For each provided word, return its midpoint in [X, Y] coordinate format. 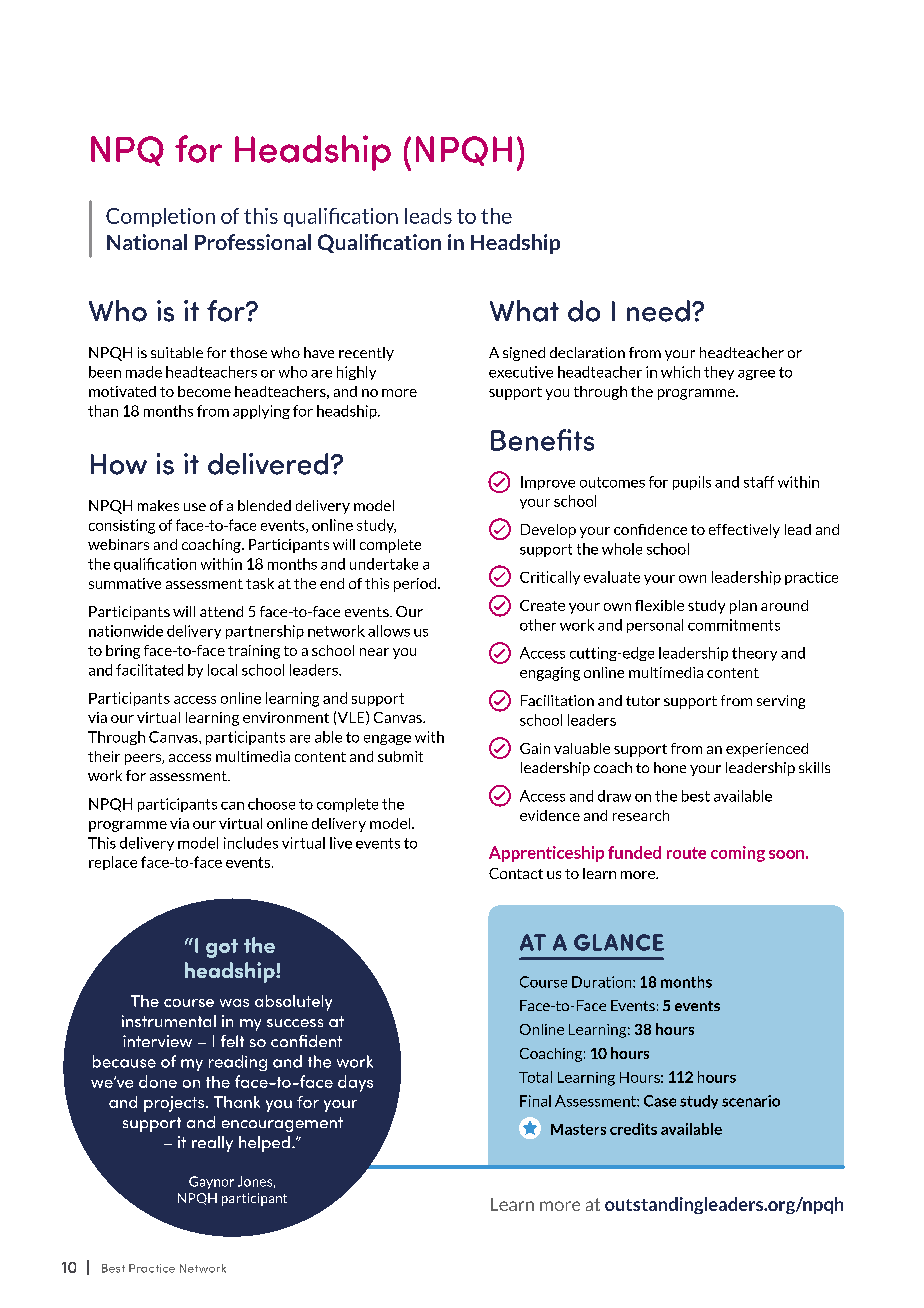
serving [781, 702]
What [524, 311]
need [658, 311]
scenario [751, 1101]
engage [387, 739]
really [212, 1144]
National [147, 242]
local [222, 670]
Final [535, 1101]
